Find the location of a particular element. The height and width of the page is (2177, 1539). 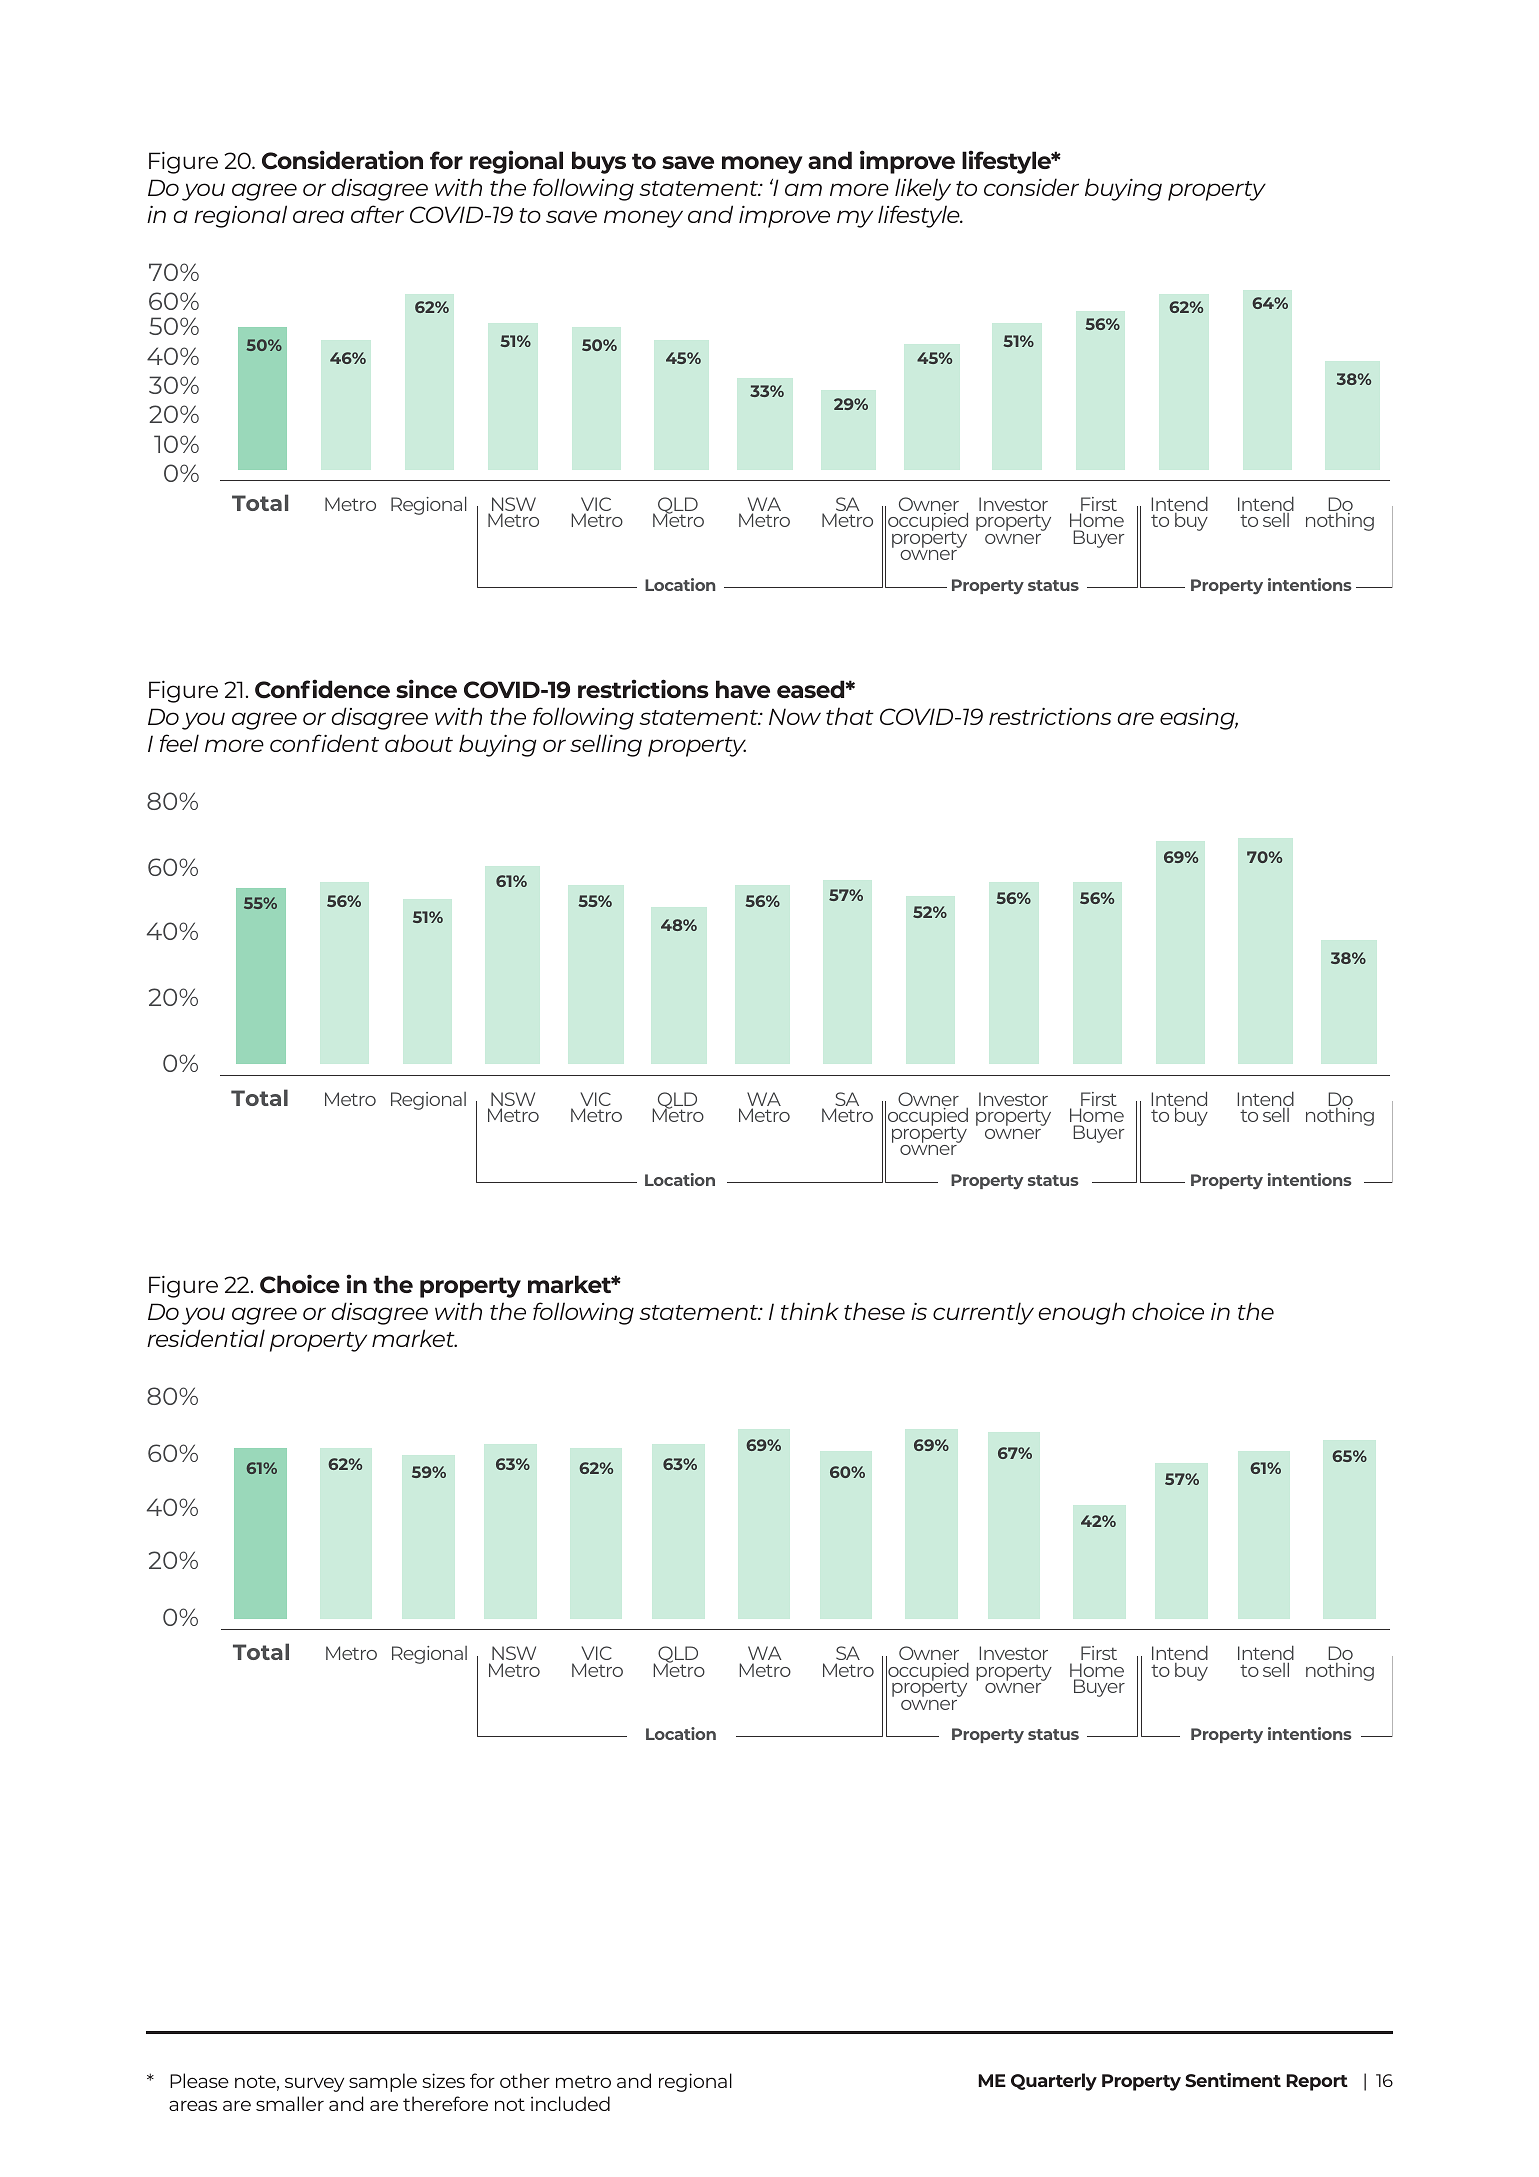

survey is located at coordinates (314, 2085).
